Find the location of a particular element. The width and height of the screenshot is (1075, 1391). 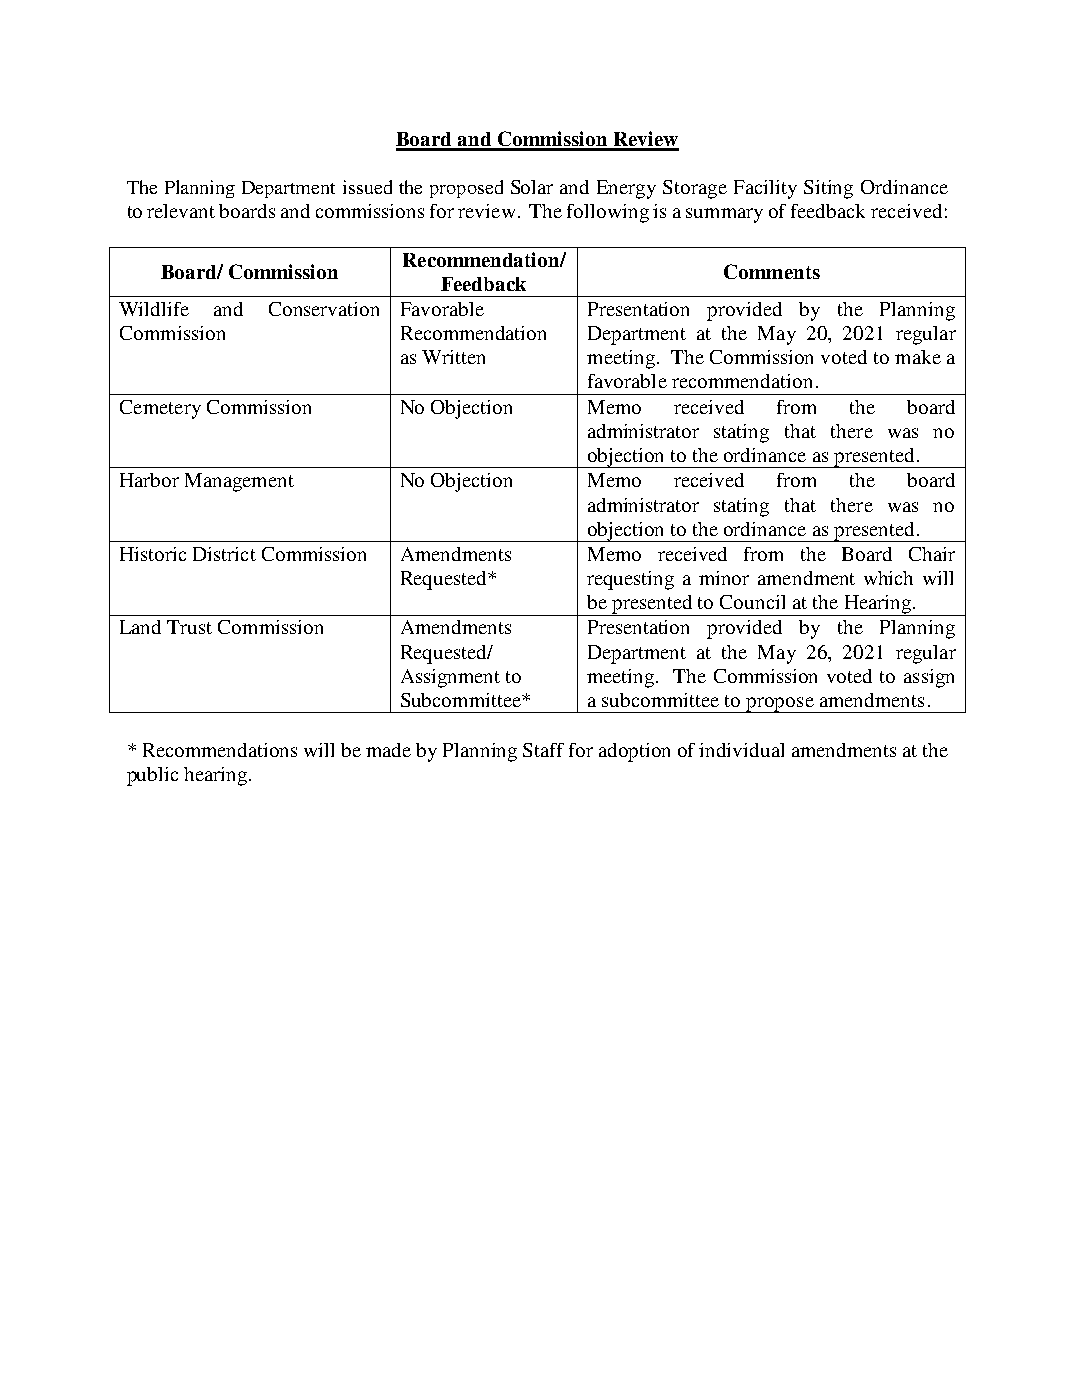

minor is located at coordinates (724, 578).
